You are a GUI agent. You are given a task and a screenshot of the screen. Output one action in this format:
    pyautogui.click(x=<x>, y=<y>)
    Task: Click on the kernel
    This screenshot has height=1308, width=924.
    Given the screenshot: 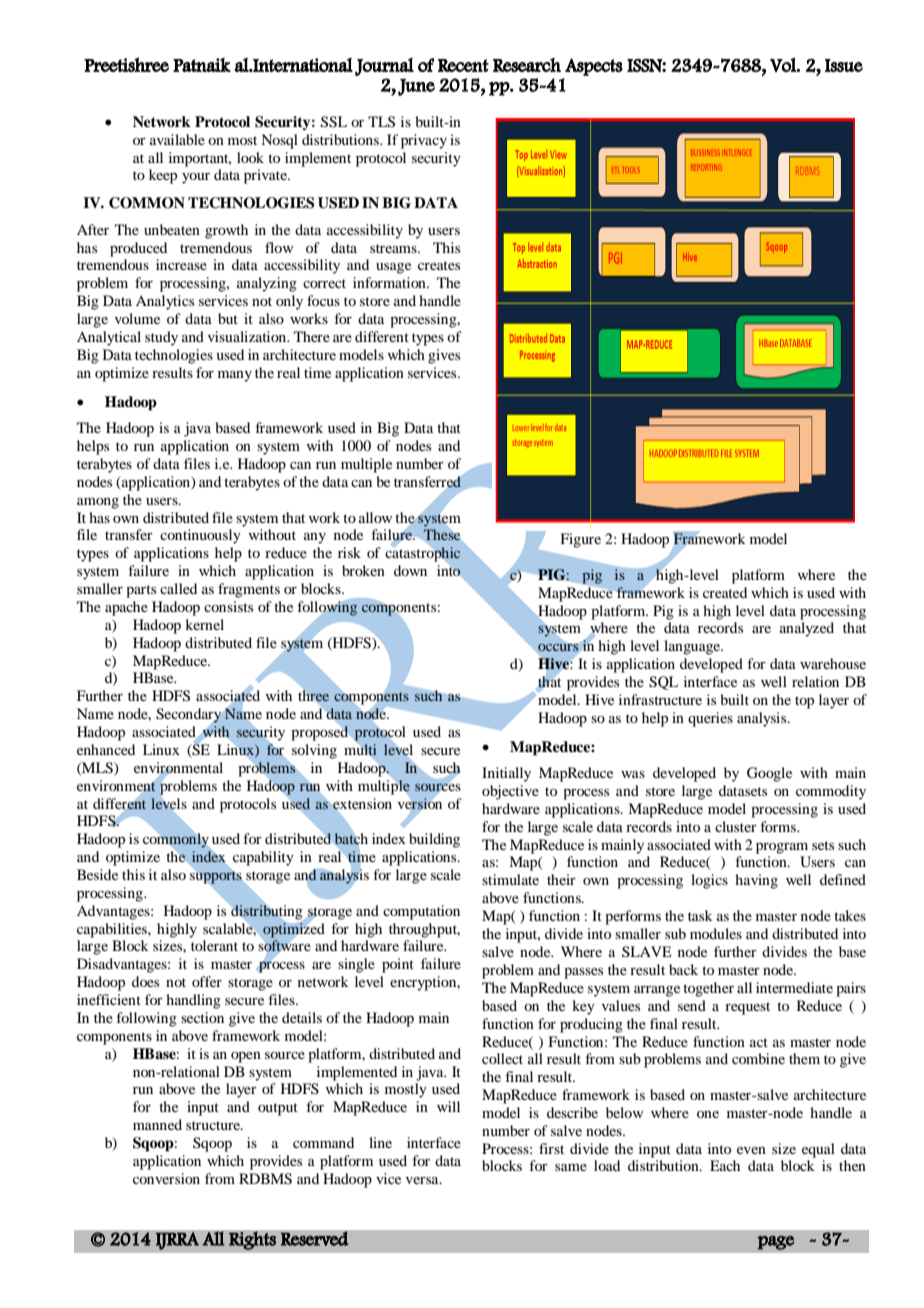 What is the action you would take?
    pyautogui.click(x=204, y=624)
